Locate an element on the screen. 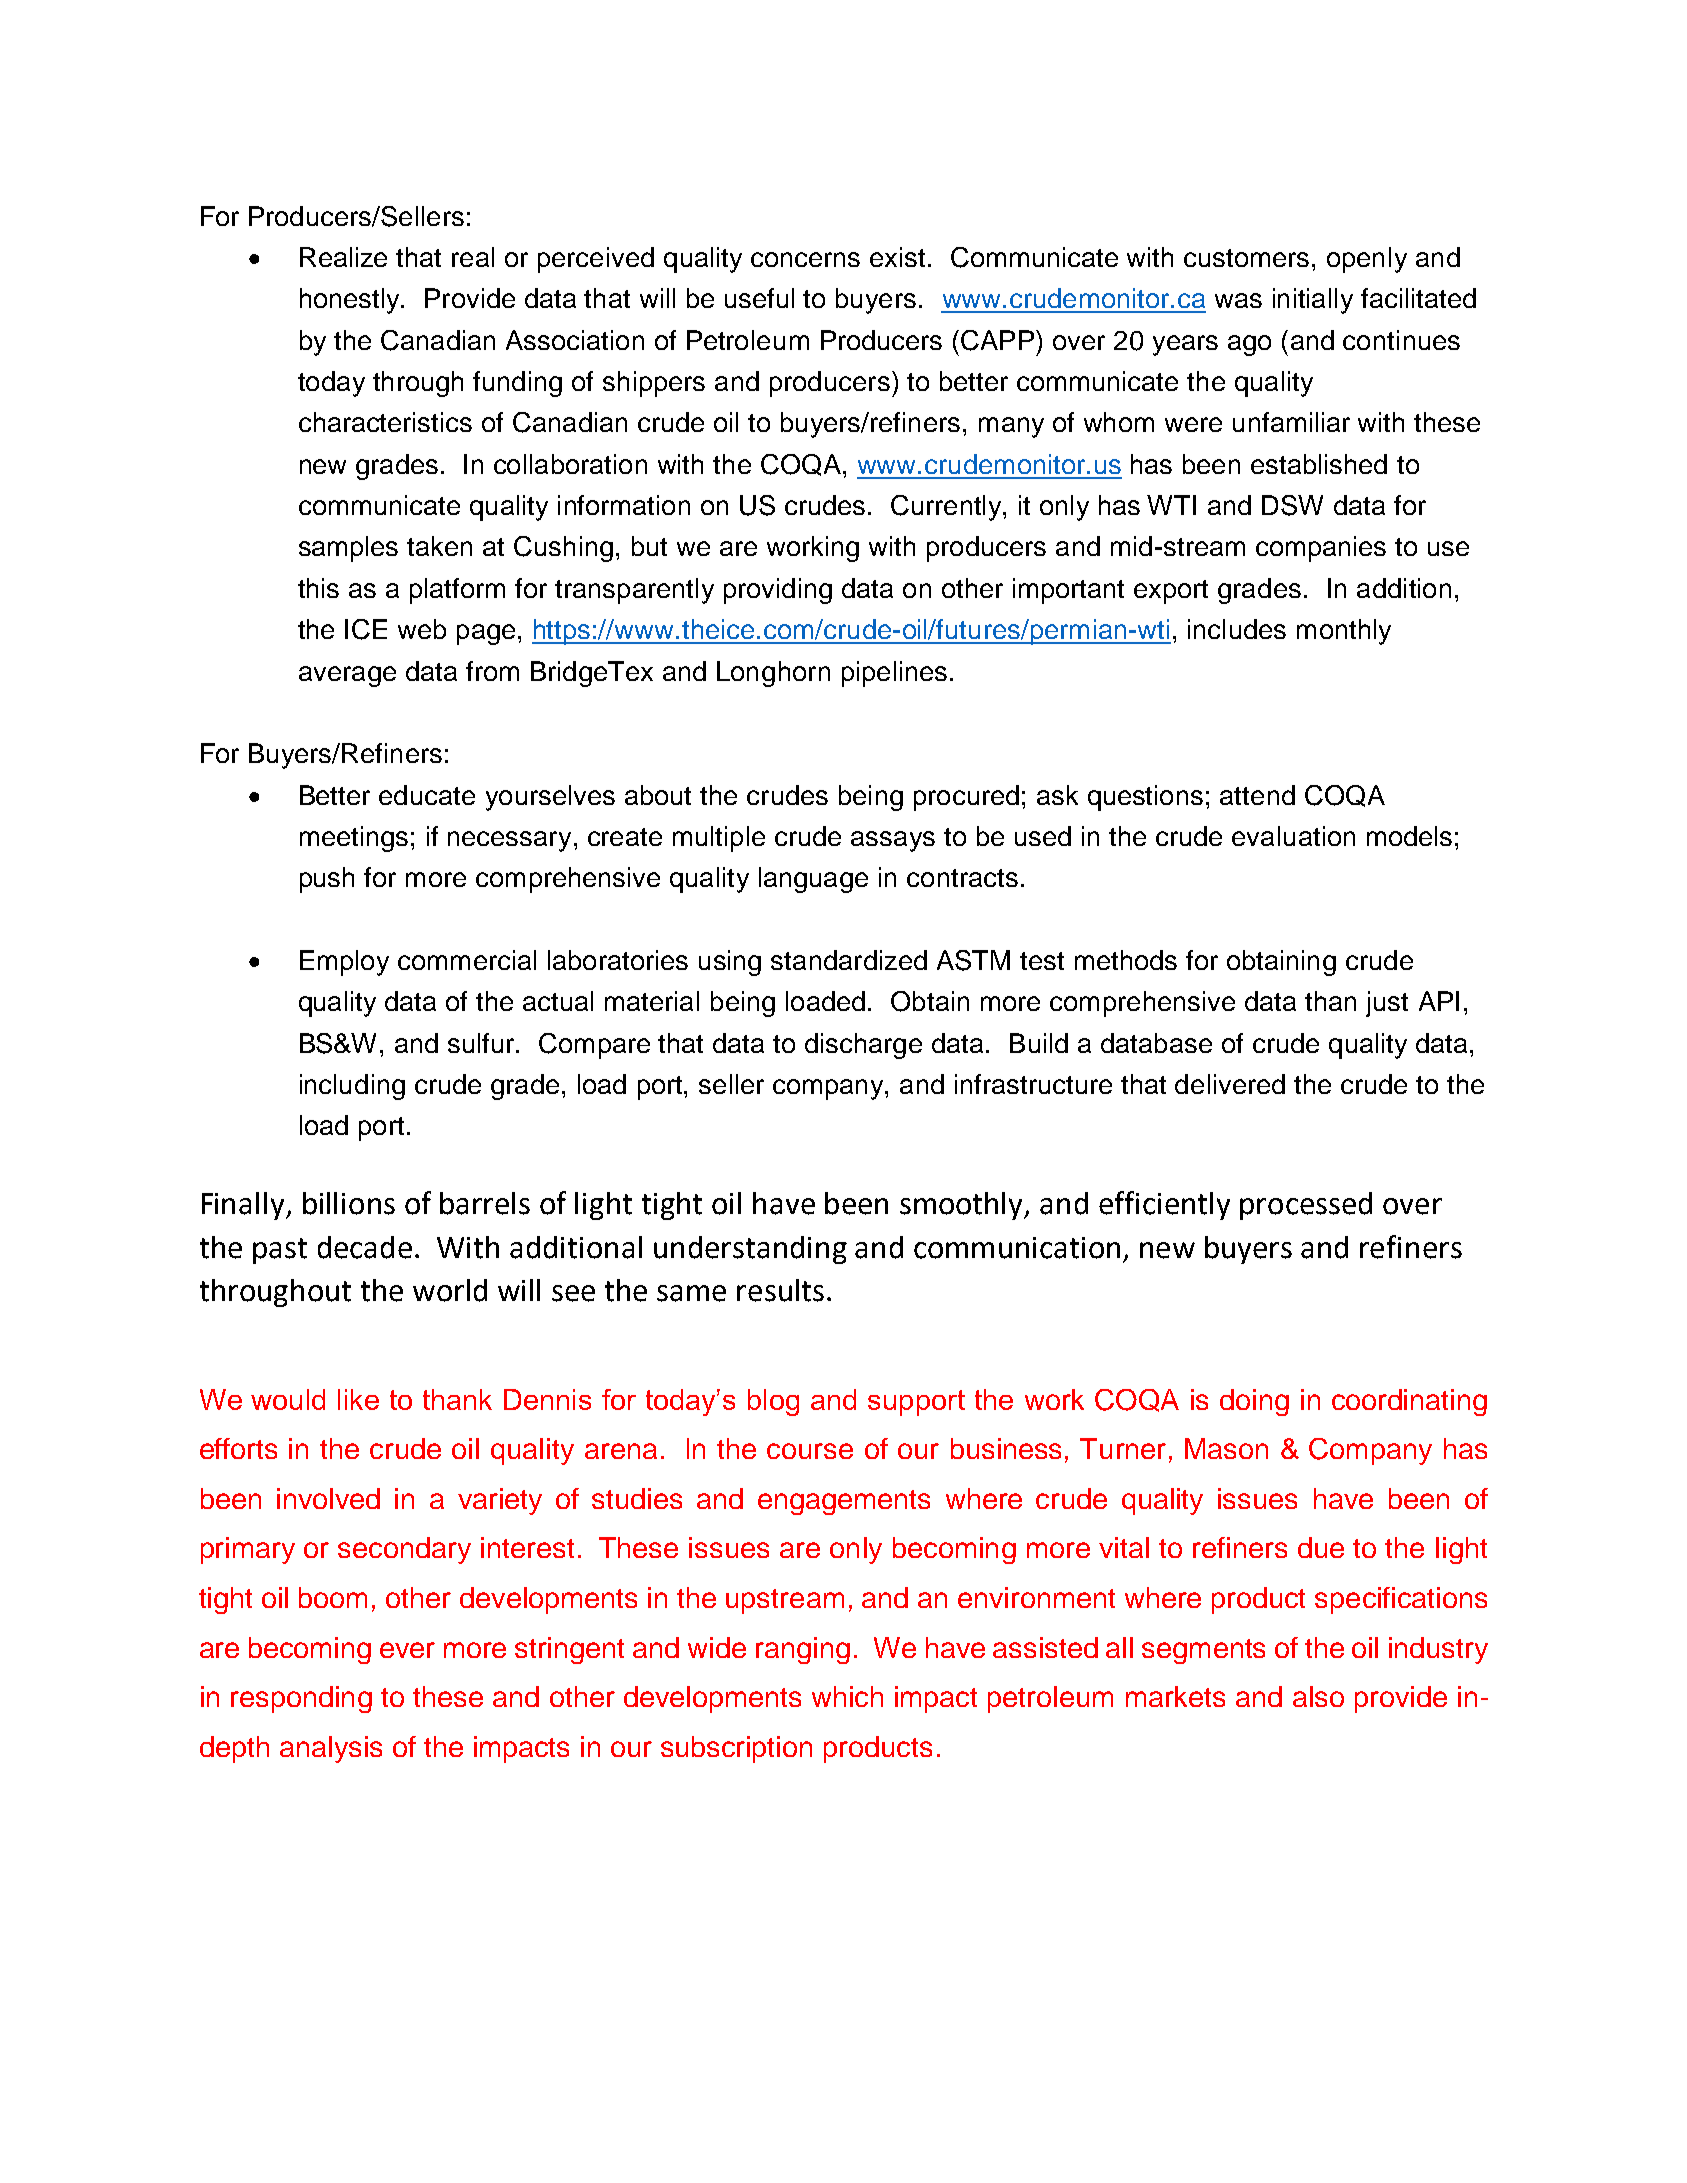 Image resolution: width=1687 pixels, height=2183 pixels. responding is located at coordinates (301, 1699).
